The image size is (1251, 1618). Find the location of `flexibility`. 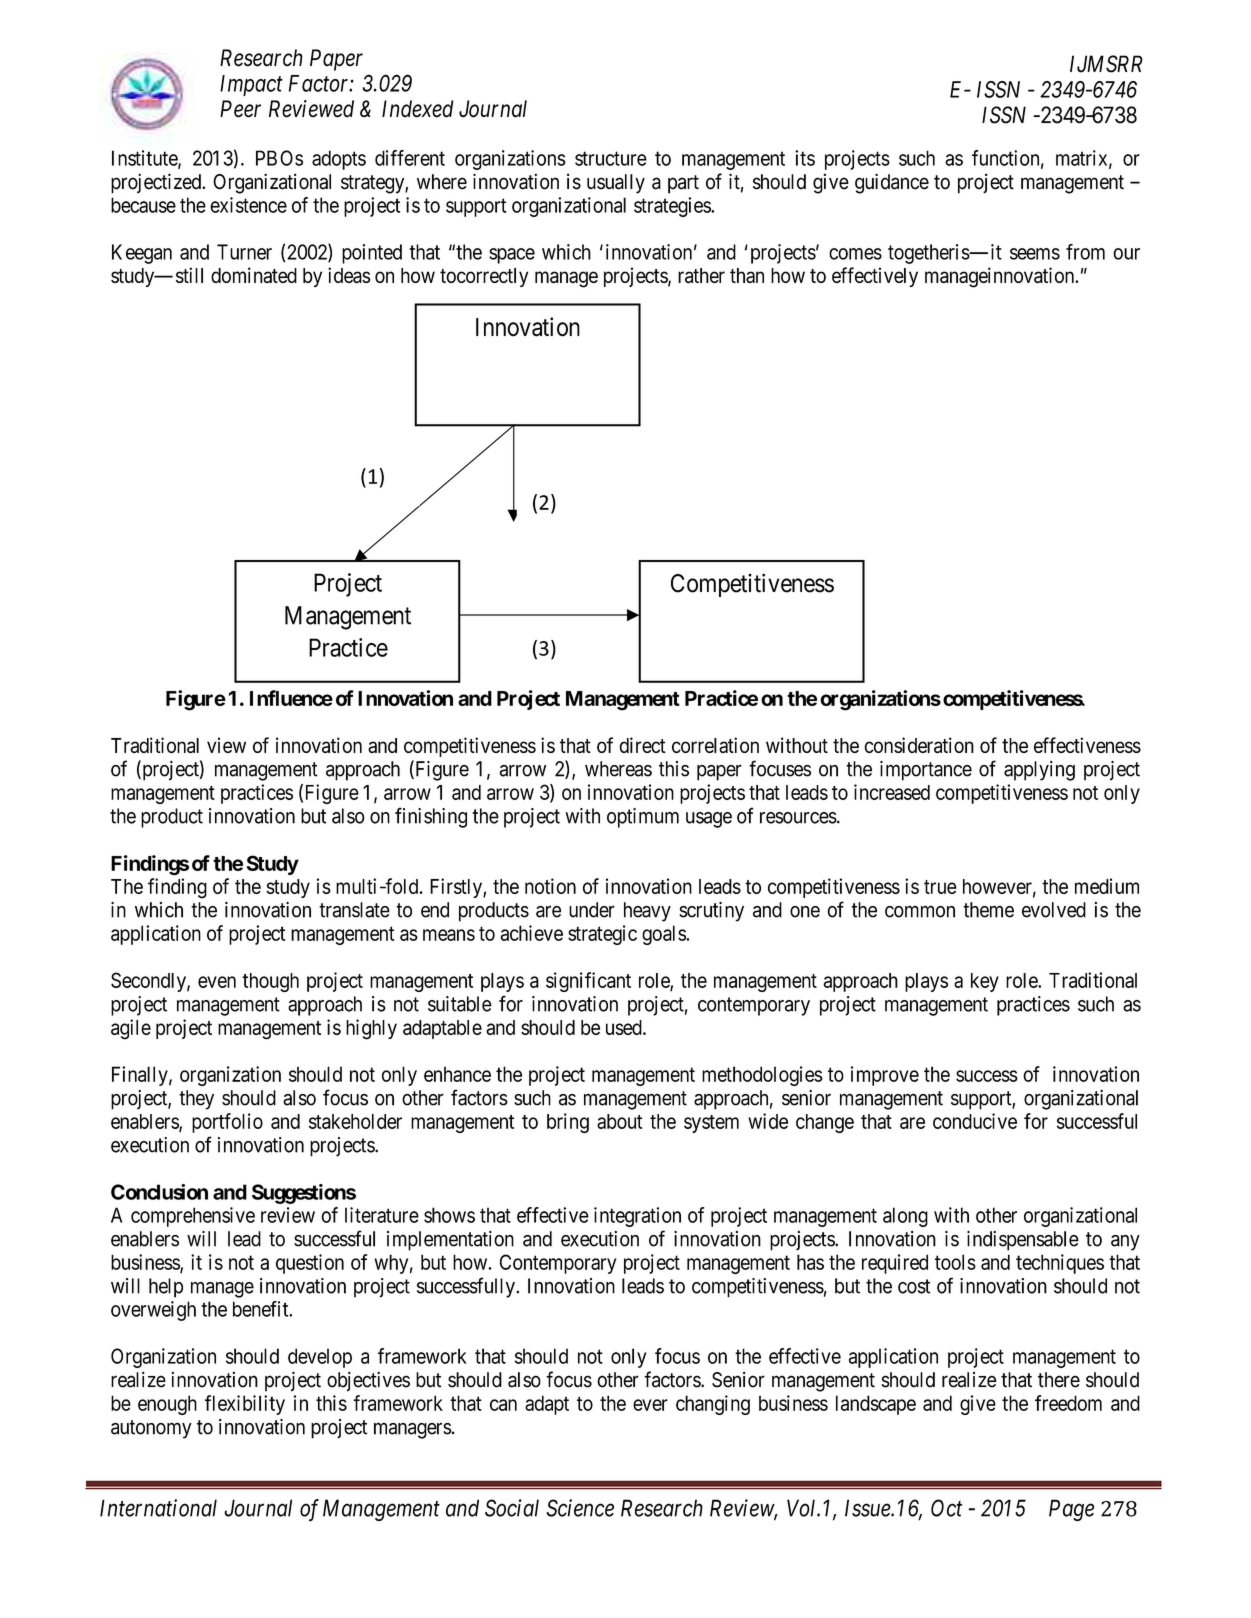

flexibility is located at coordinates (245, 1405).
